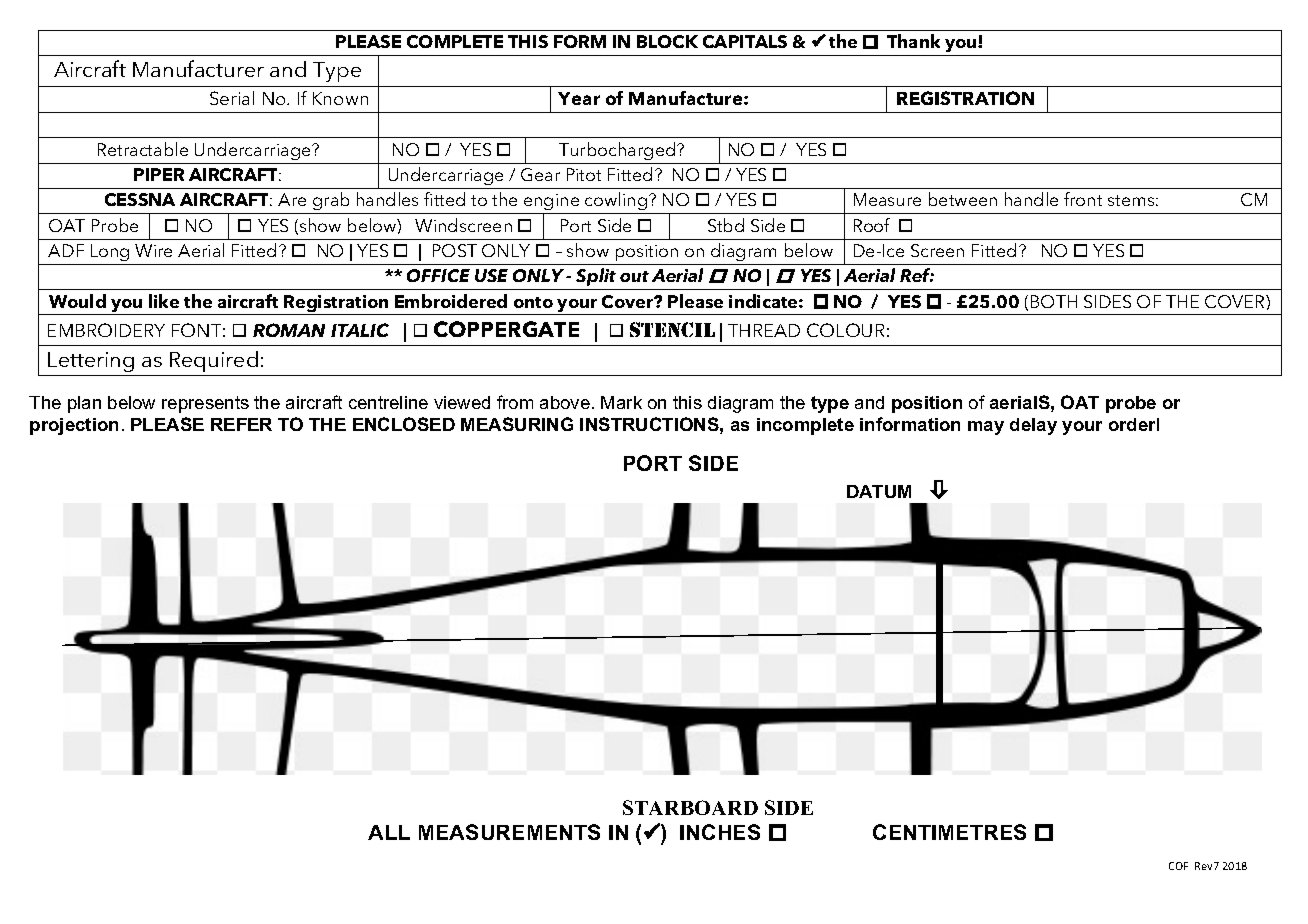  I want to click on Serial, so click(232, 98).
